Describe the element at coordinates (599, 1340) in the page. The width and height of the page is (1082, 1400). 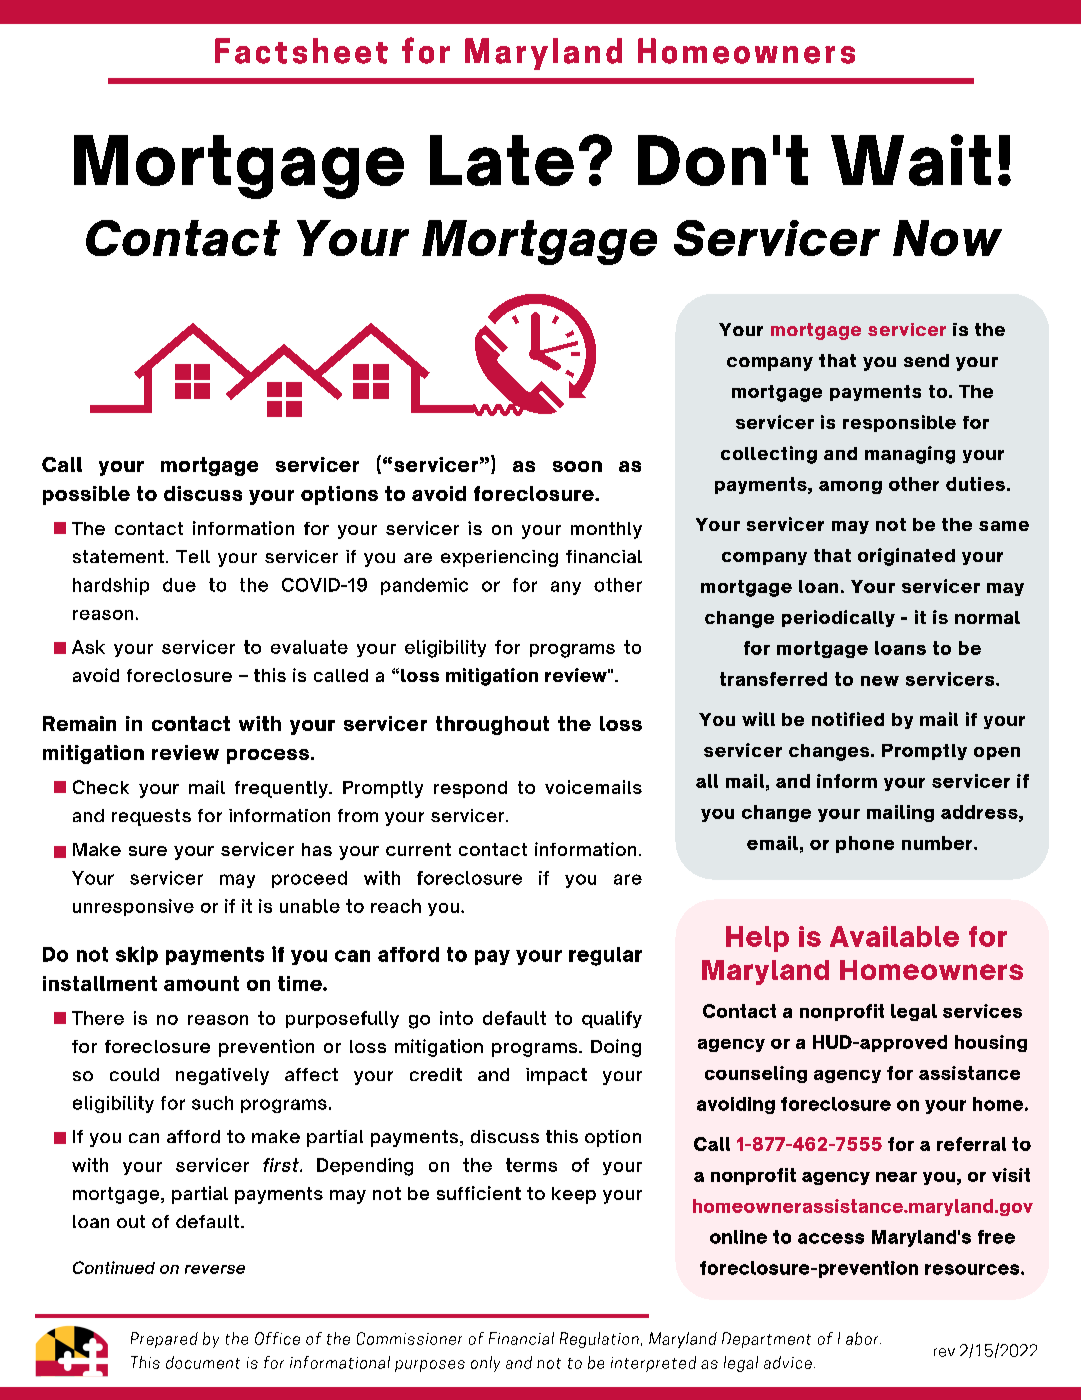
I see `Regulation` at that location.
